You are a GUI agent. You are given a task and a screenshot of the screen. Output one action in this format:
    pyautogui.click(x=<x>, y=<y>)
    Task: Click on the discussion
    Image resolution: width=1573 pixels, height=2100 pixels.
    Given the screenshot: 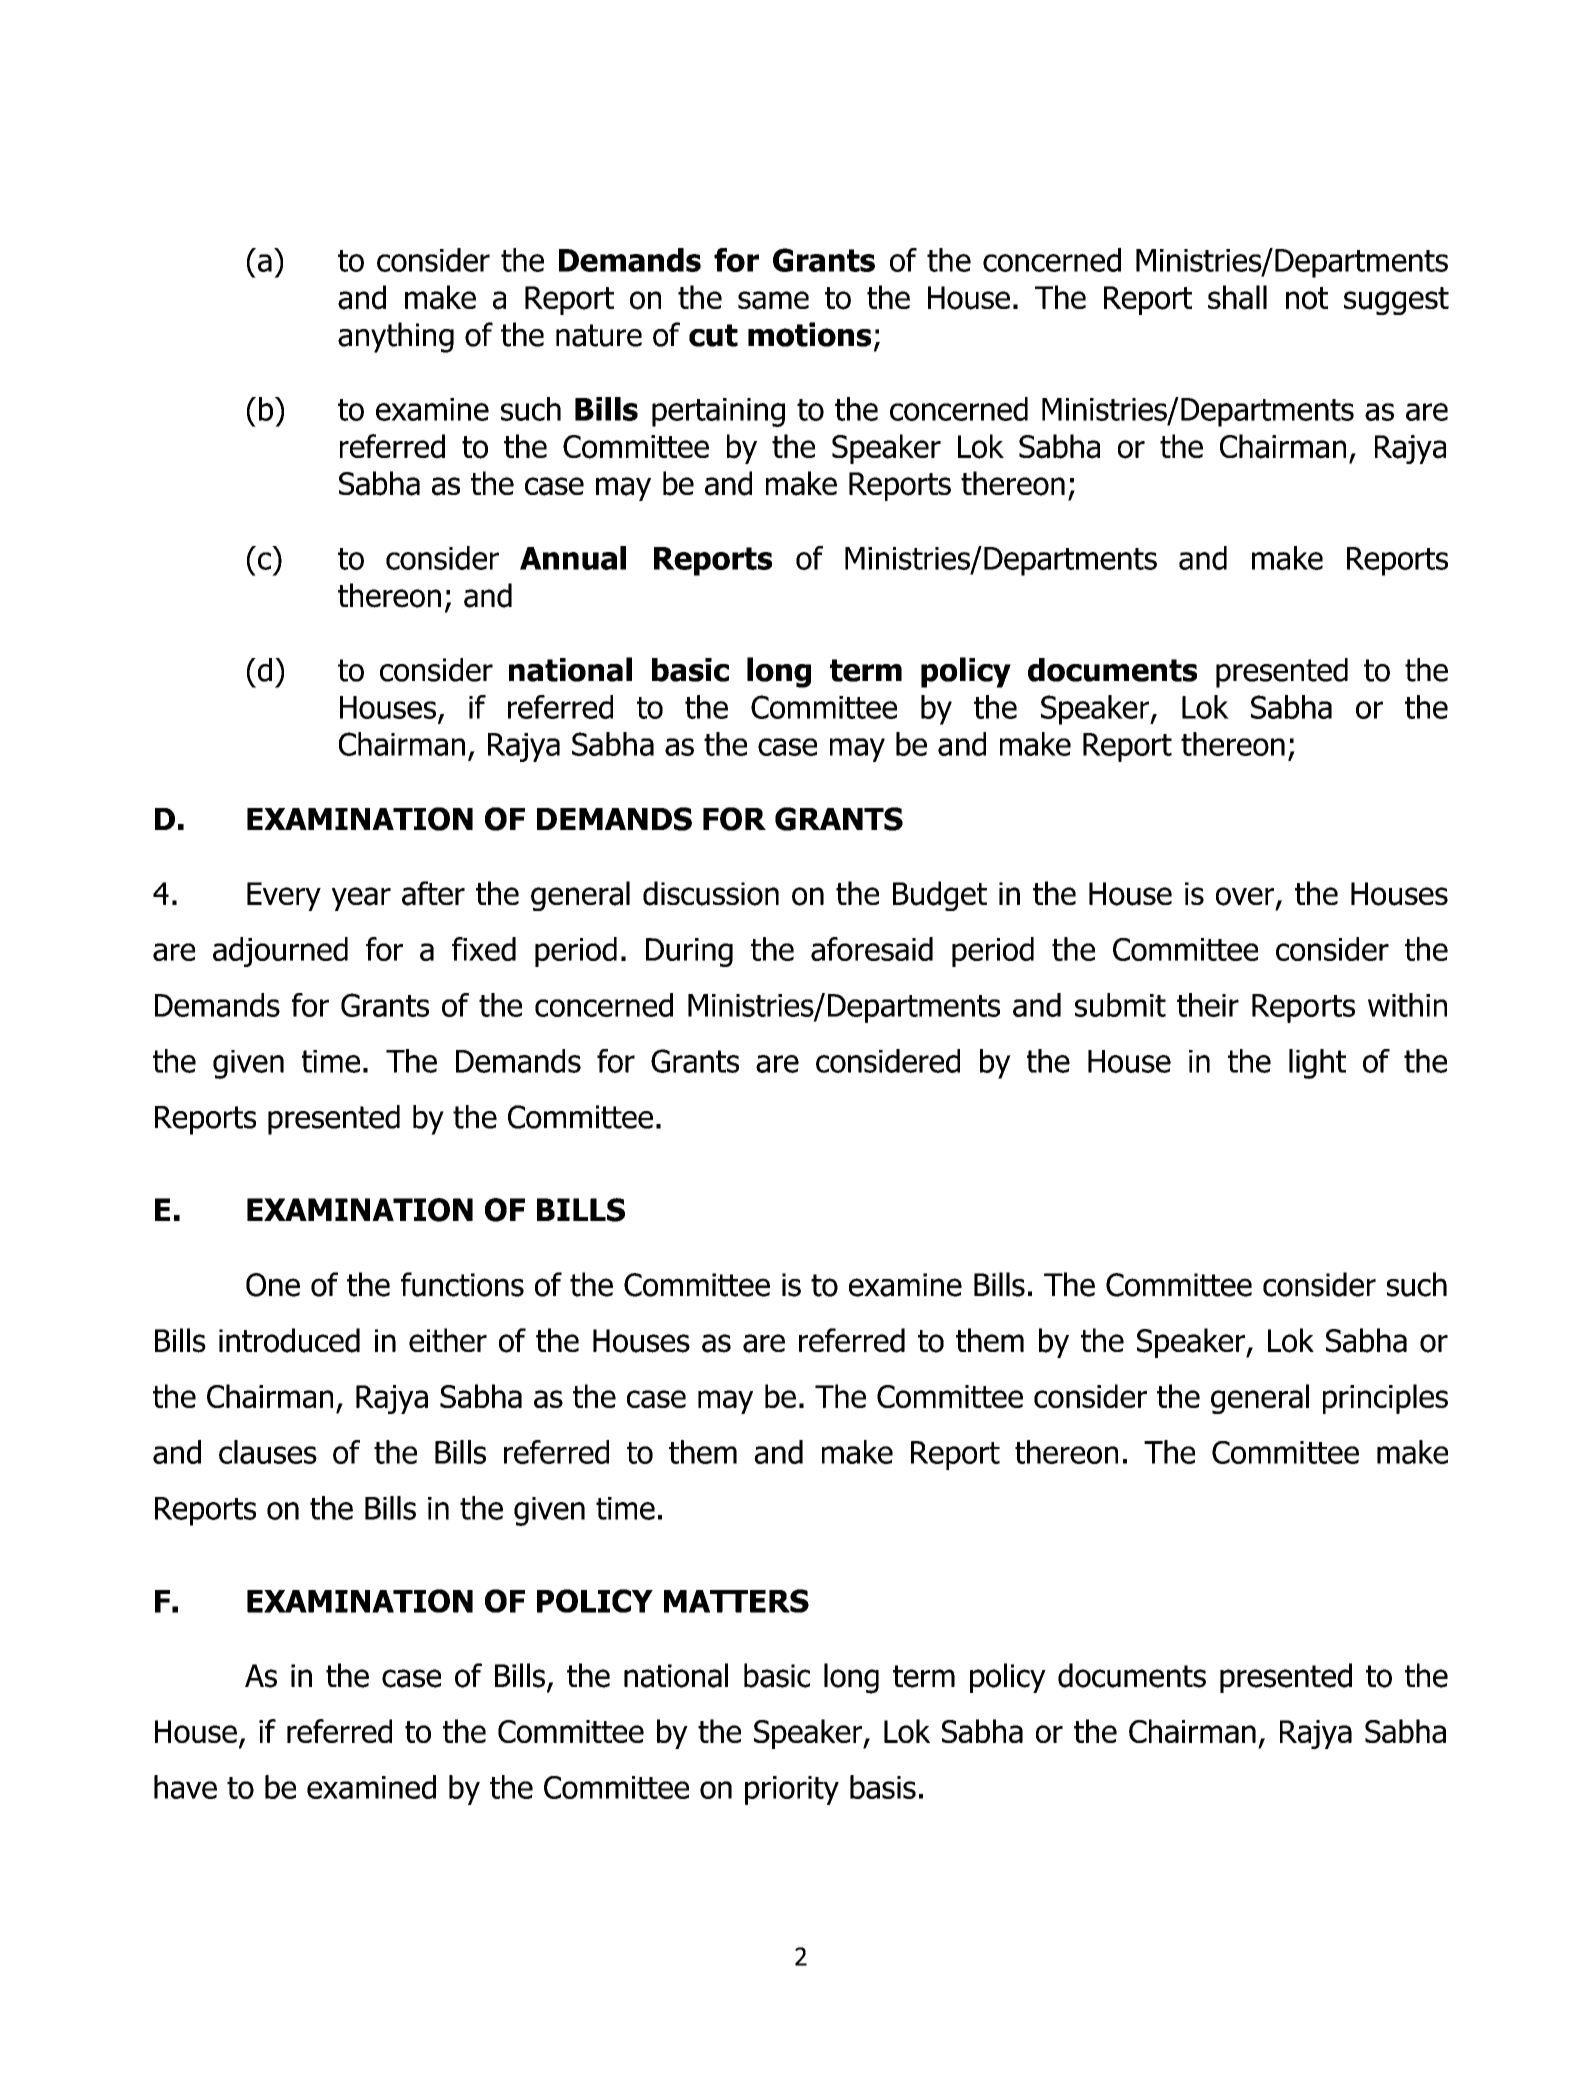 What is the action you would take?
    pyautogui.click(x=711, y=893)
